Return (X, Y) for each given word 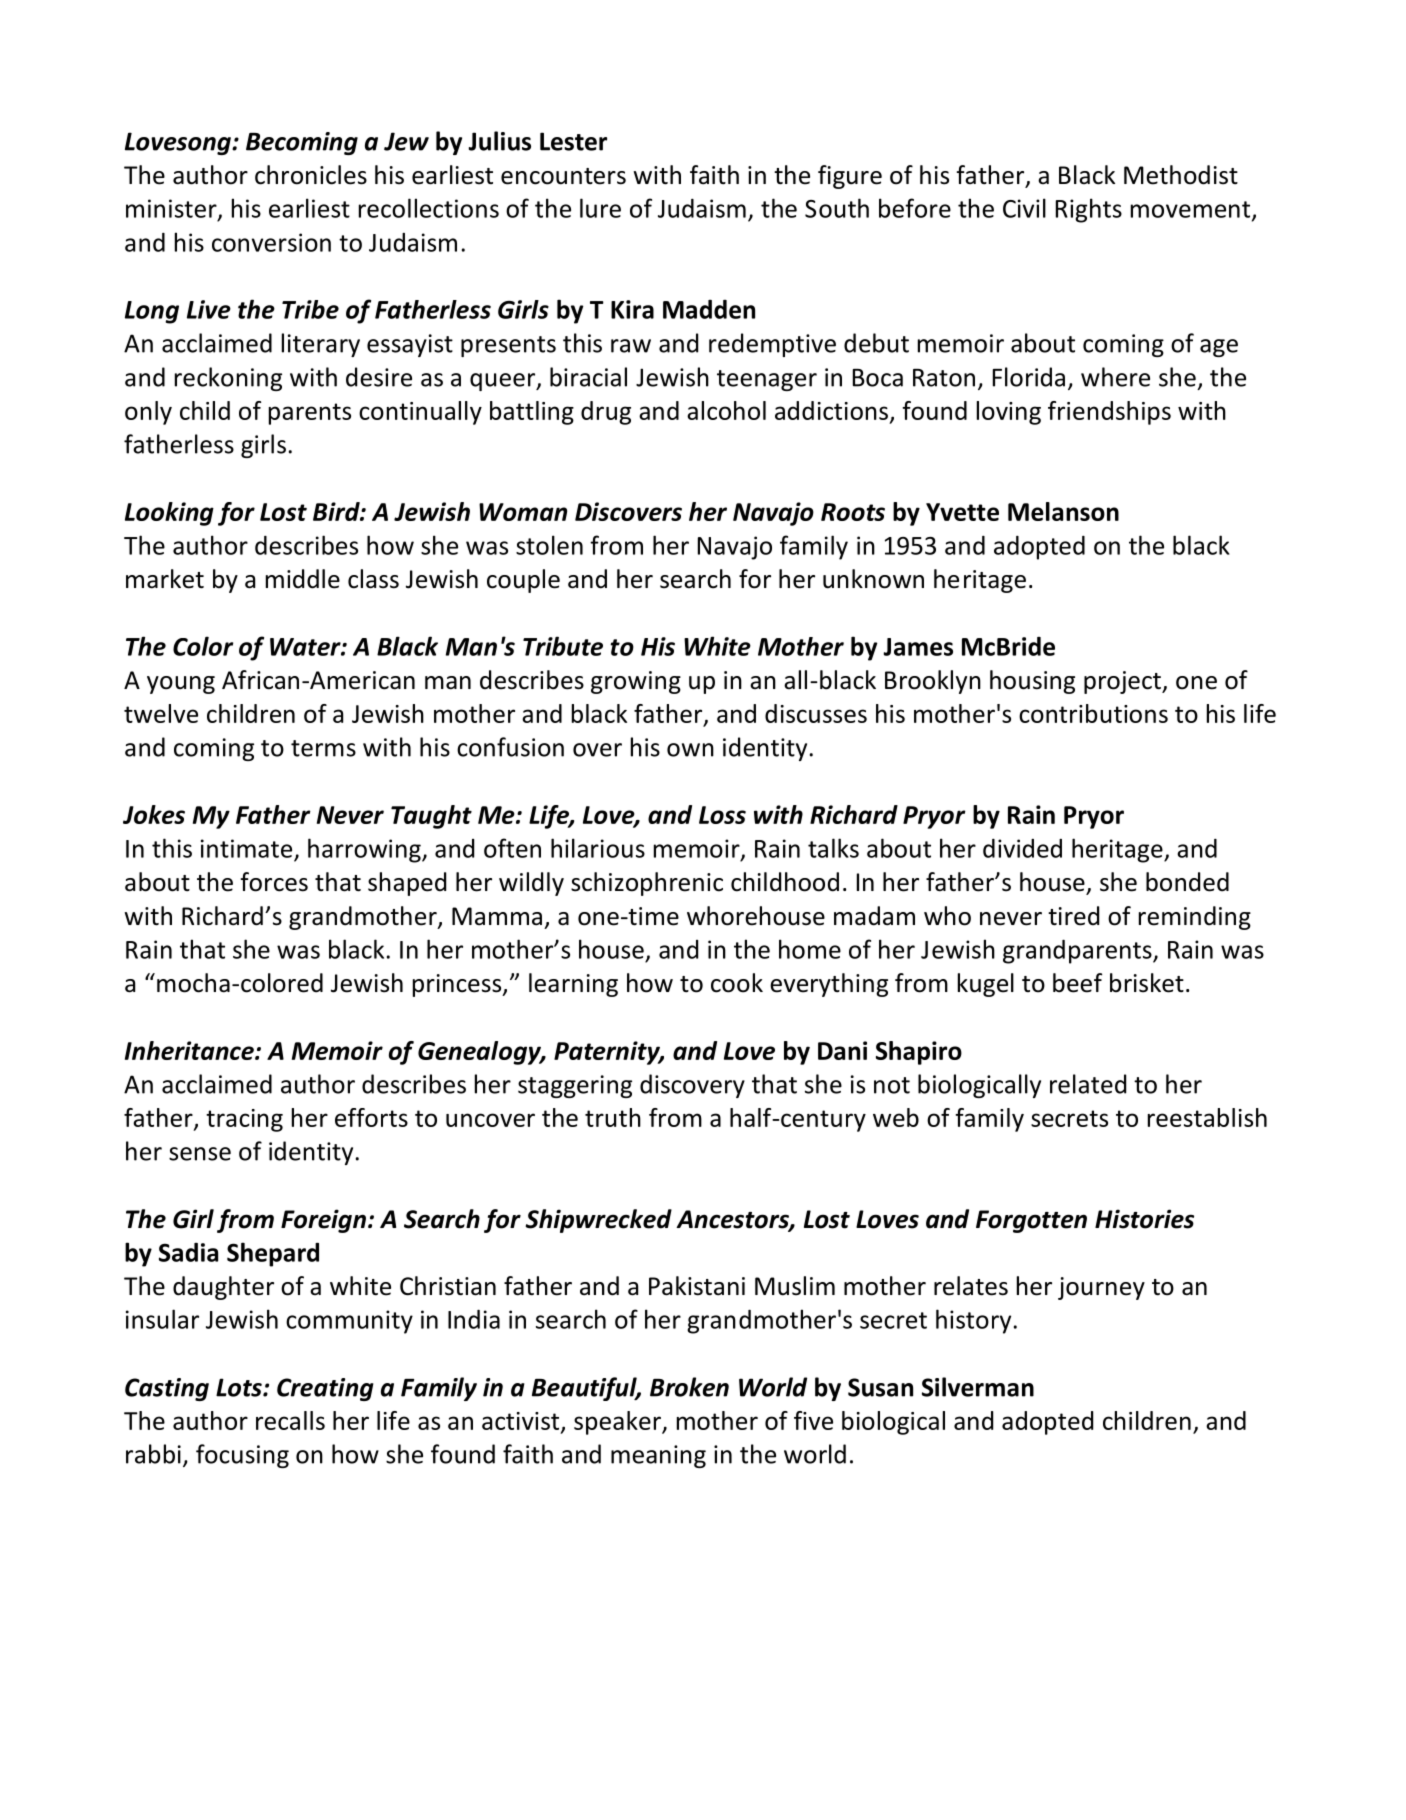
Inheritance (190, 1050)
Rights (1089, 210)
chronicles (311, 175)
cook (737, 983)
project (1123, 682)
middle (303, 579)
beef (1077, 983)
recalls (290, 1420)
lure (600, 208)
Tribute (563, 646)
